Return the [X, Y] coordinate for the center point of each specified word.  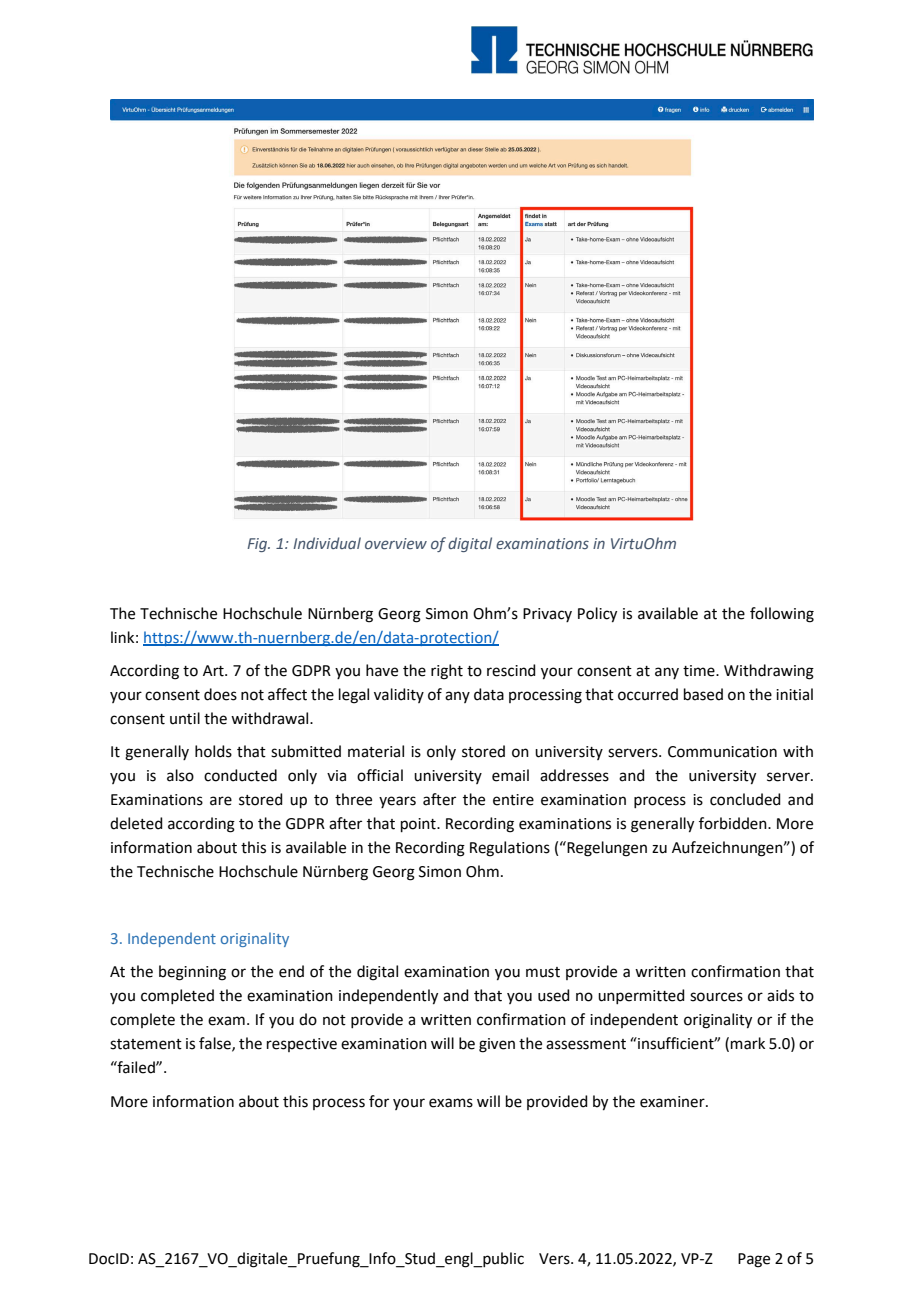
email [510, 775]
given [497, 1045]
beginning [192, 973]
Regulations [510, 849]
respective [302, 1045]
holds [213, 751]
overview [396, 543]
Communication [722, 752]
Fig [258, 545]
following [782, 615]
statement [146, 1044]
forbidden [734, 823]
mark [748, 1043]
